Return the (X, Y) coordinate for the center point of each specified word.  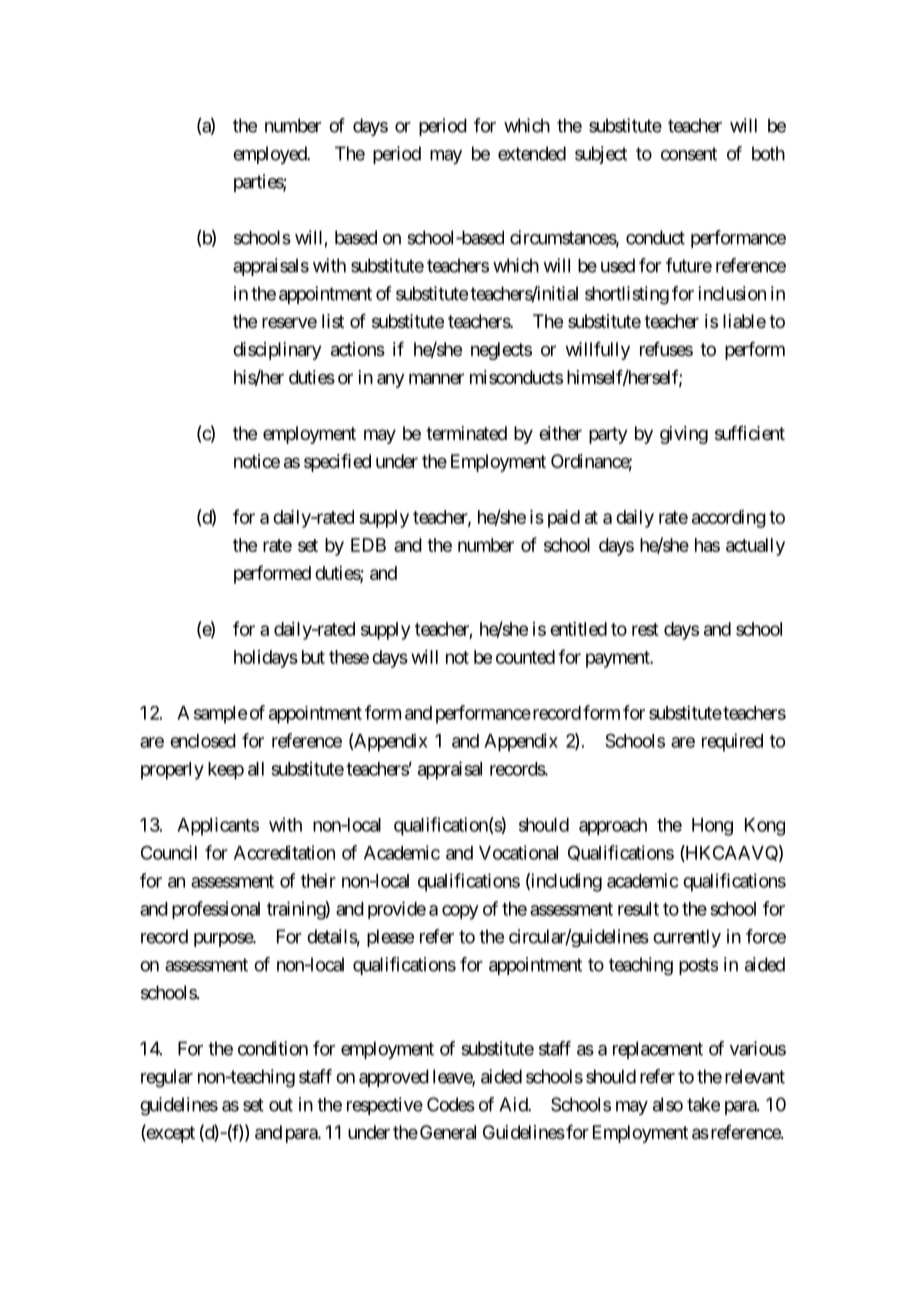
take (703, 1104)
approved (394, 1078)
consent (689, 154)
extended (532, 153)
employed (270, 155)
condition (273, 1048)
